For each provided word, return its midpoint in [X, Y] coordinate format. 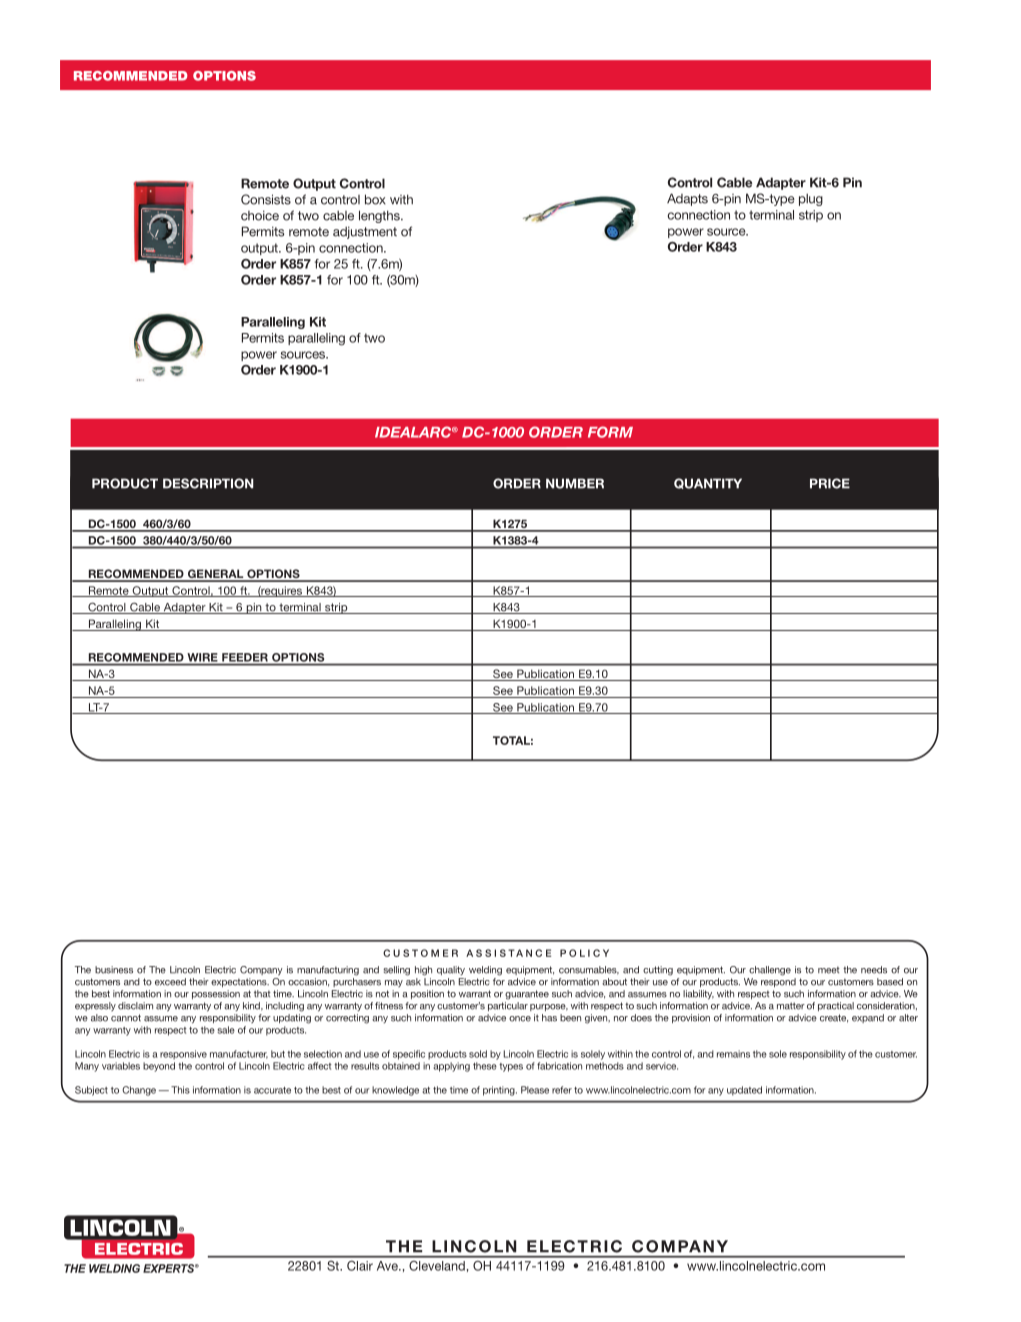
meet [829, 970]
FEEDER [245, 657]
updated [744, 1091]
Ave [388, 1266]
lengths [380, 216]
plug [811, 199]
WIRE [202, 657]
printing [500, 1091]
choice [260, 215]
